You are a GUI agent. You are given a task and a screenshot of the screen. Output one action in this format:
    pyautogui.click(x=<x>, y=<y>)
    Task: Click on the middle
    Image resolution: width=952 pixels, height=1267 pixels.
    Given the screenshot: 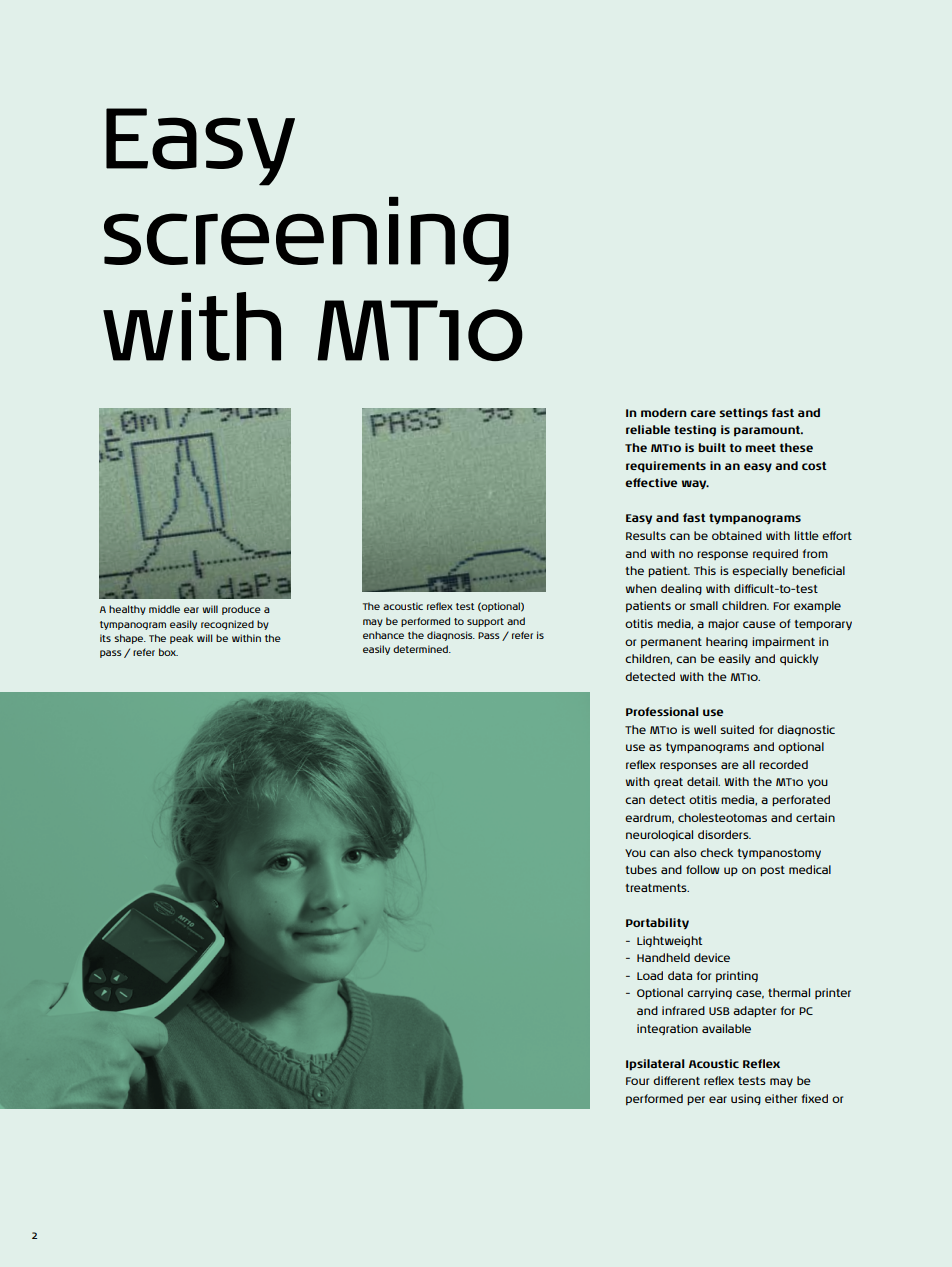 What is the action you would take?
    pyautogui.click(x=164, y=609)
